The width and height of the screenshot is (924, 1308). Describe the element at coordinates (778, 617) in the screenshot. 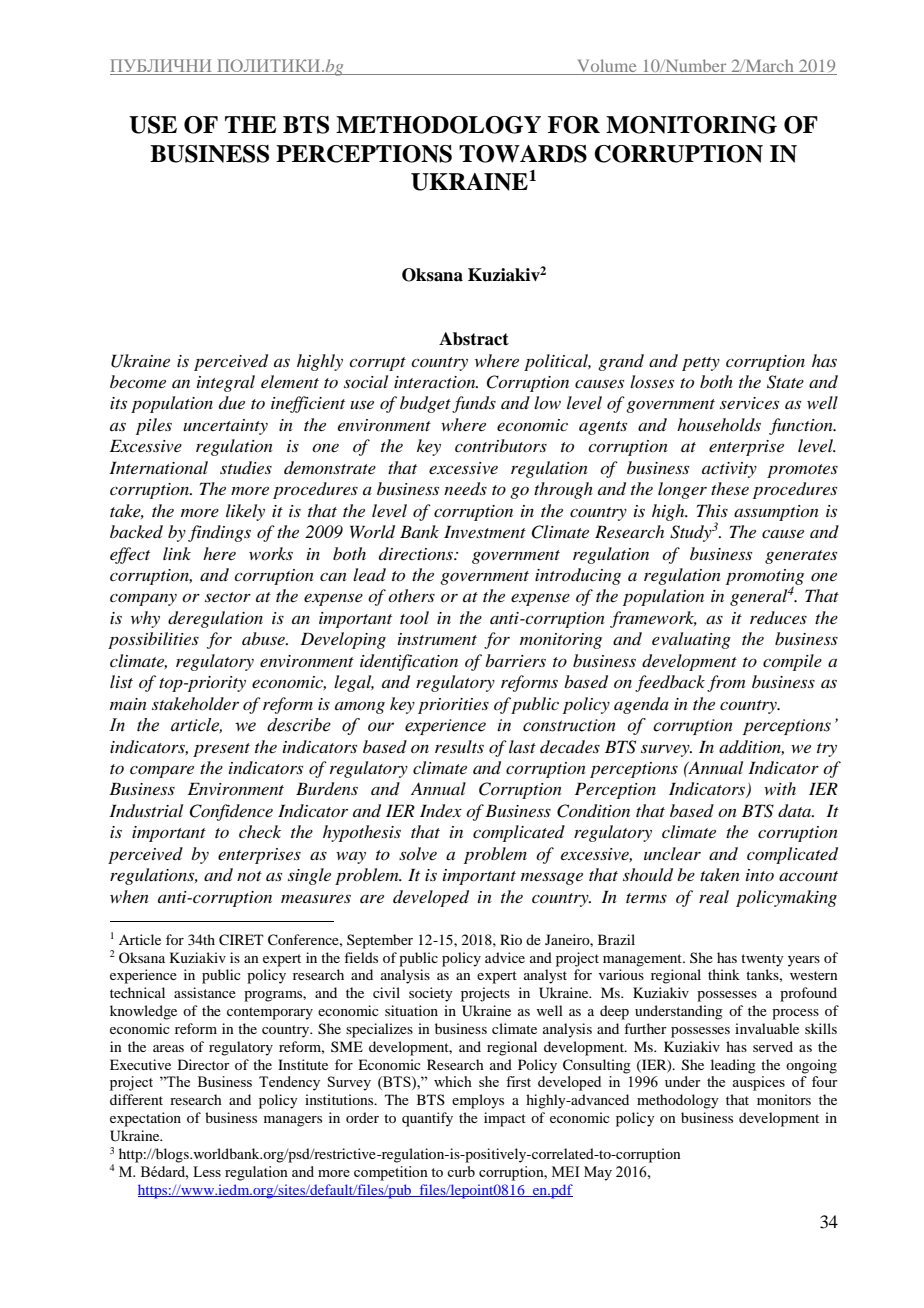

I see `reduces` at that location.
